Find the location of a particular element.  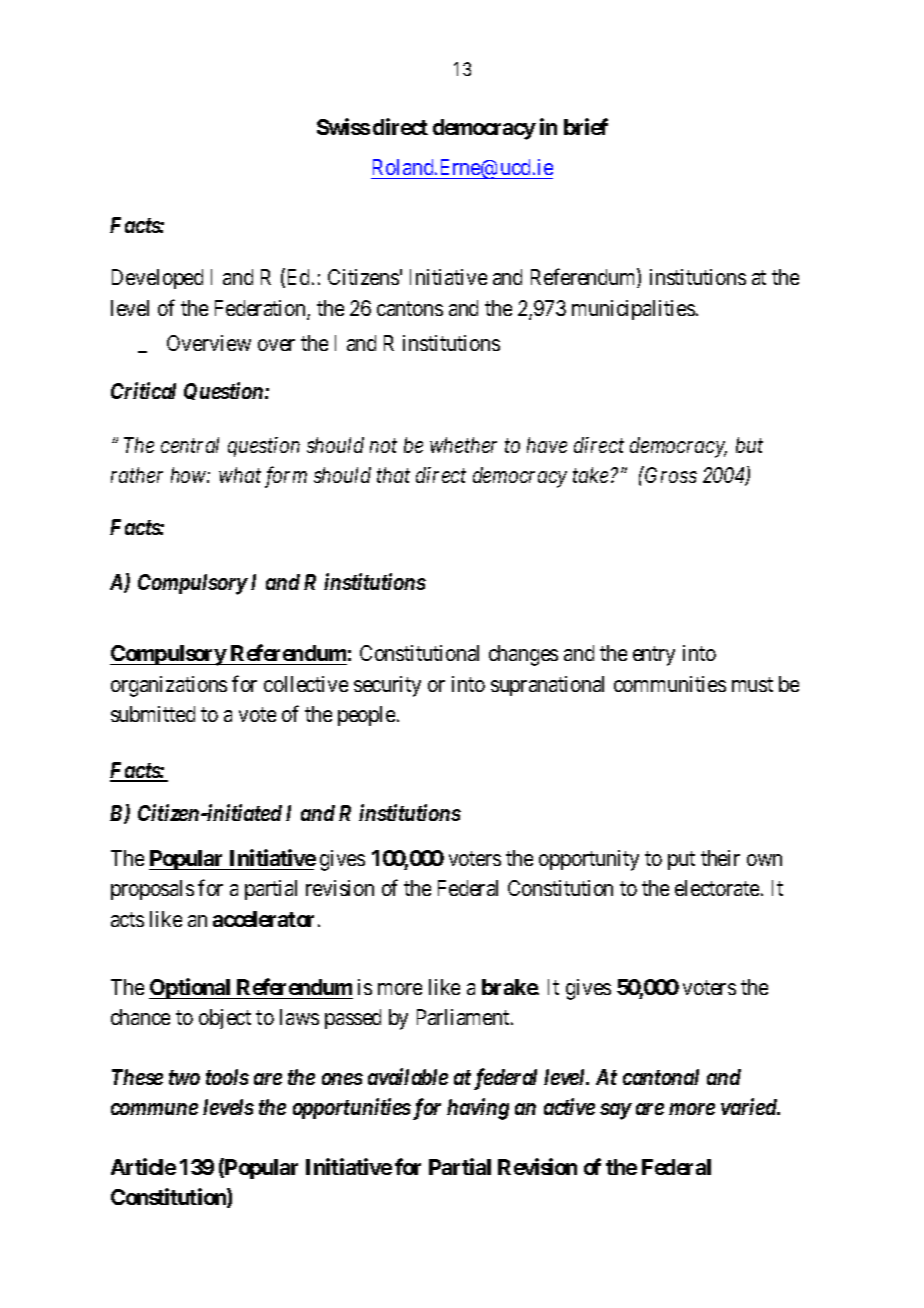

organizations is located at coordinates (169, 686).
